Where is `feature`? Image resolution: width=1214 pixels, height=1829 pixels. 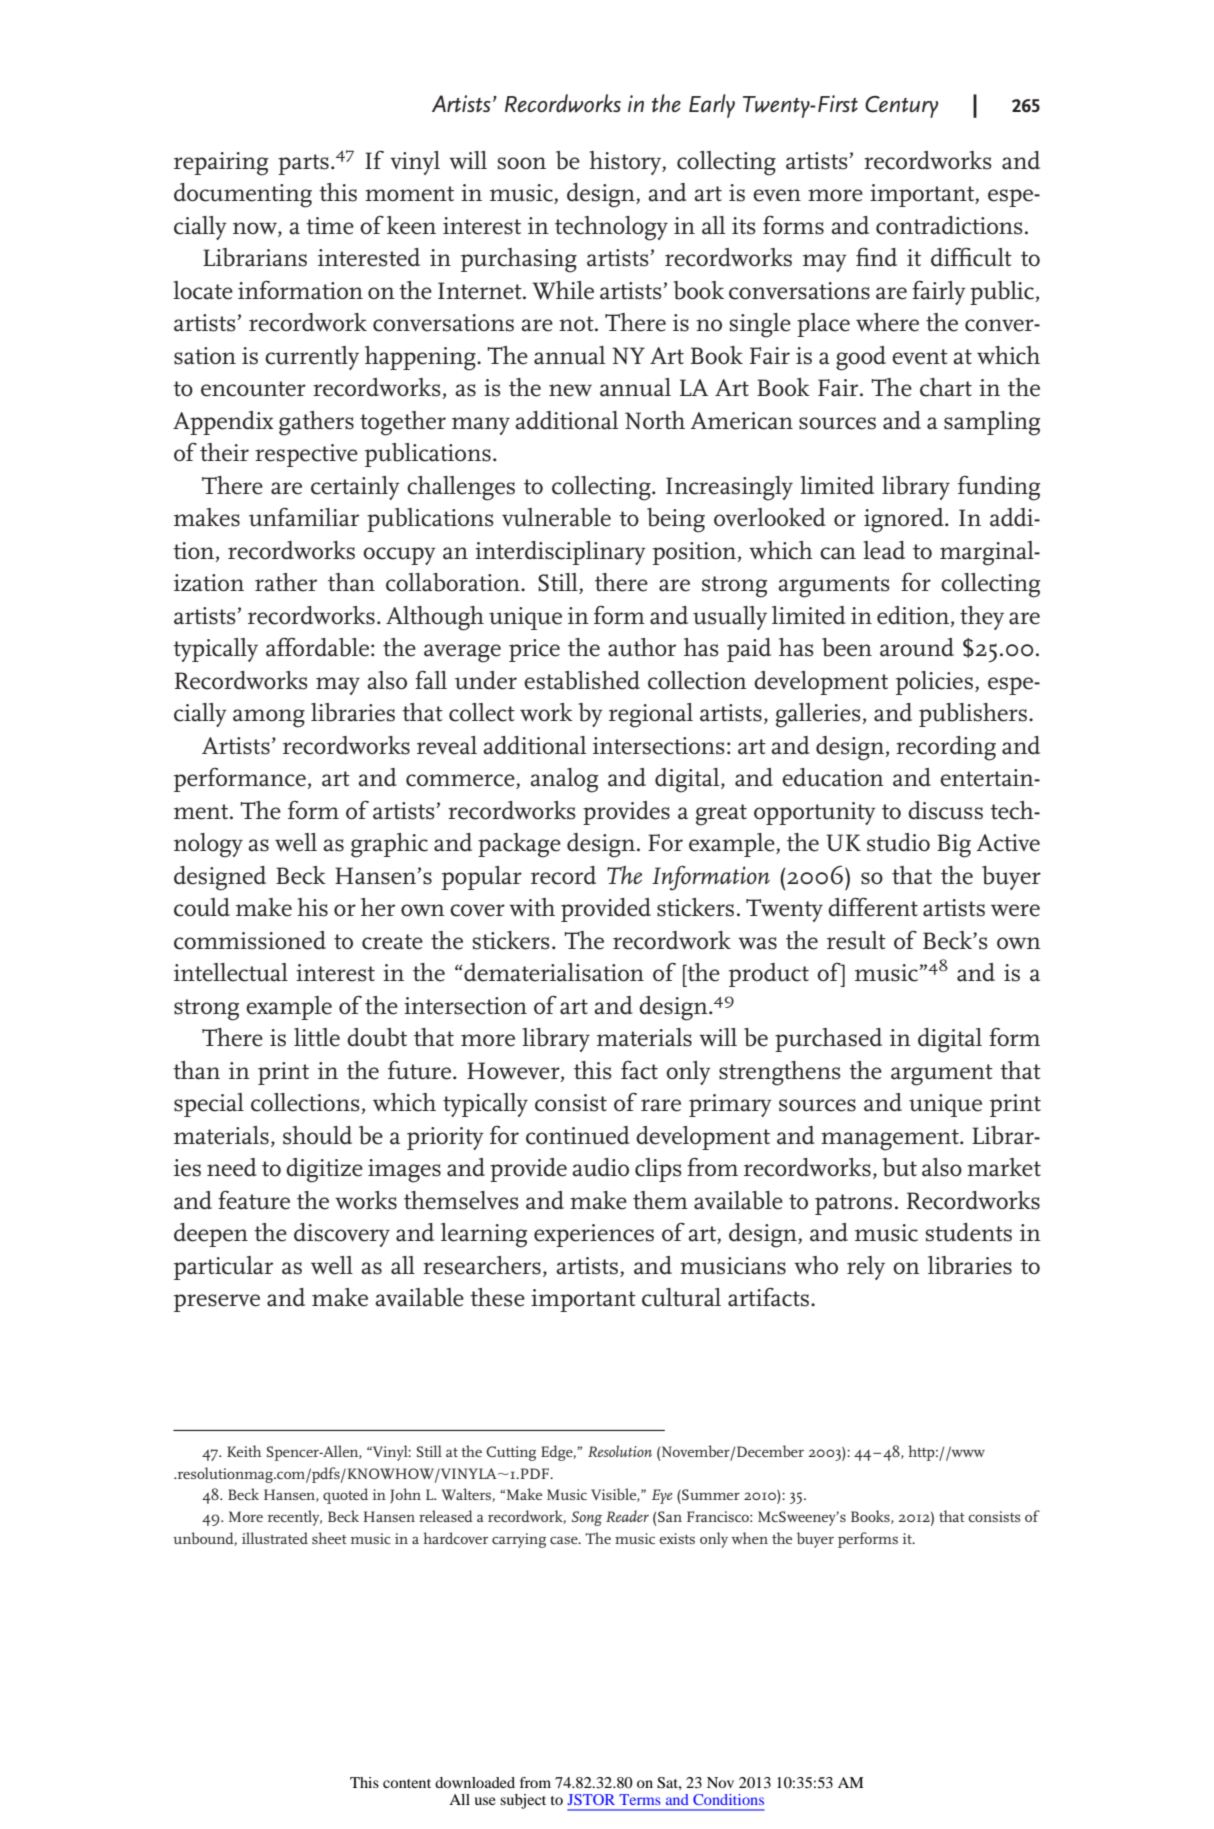
feature is located at coordinates (254, 1200).
